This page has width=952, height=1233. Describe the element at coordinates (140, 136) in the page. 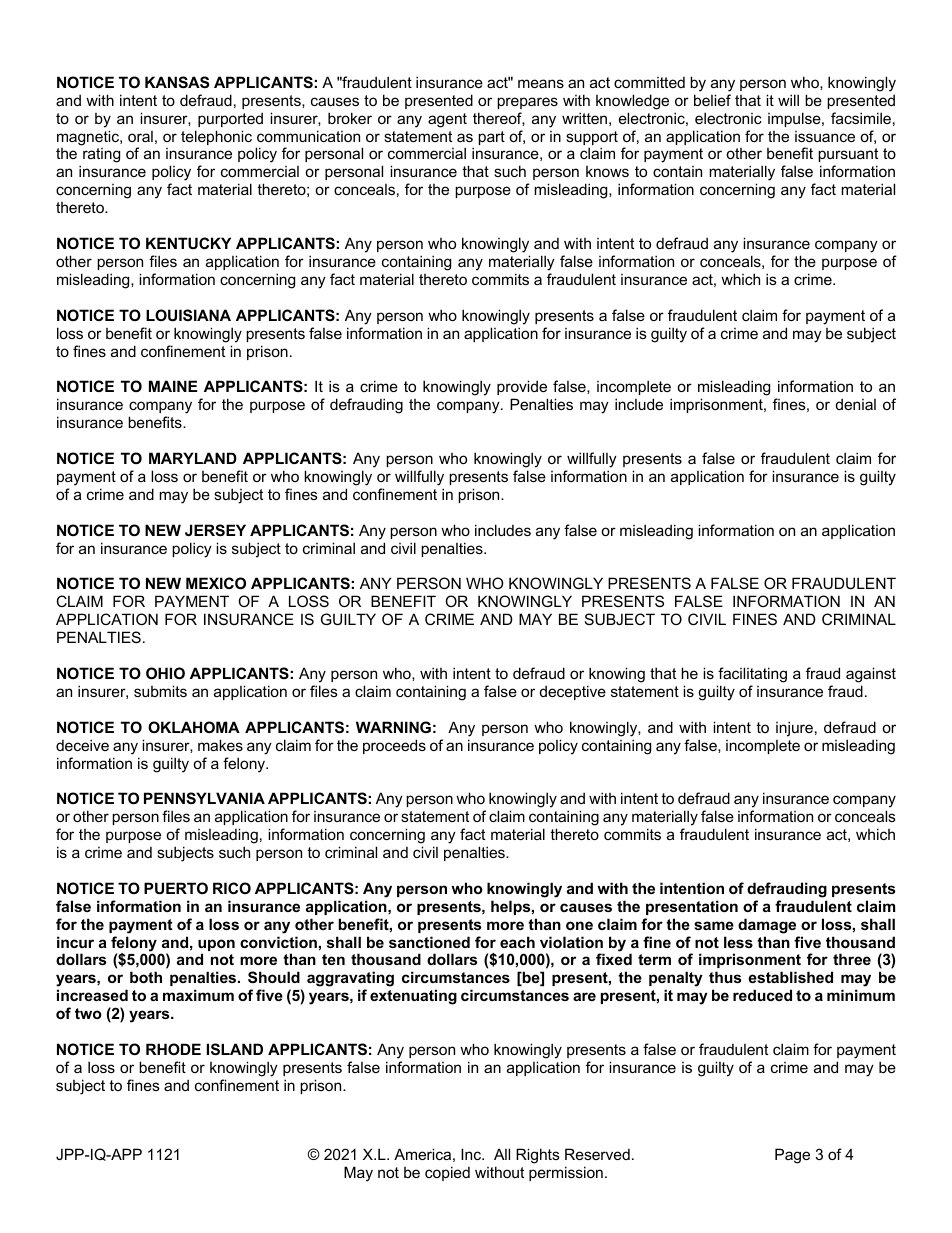

I see `oral` at that location.
